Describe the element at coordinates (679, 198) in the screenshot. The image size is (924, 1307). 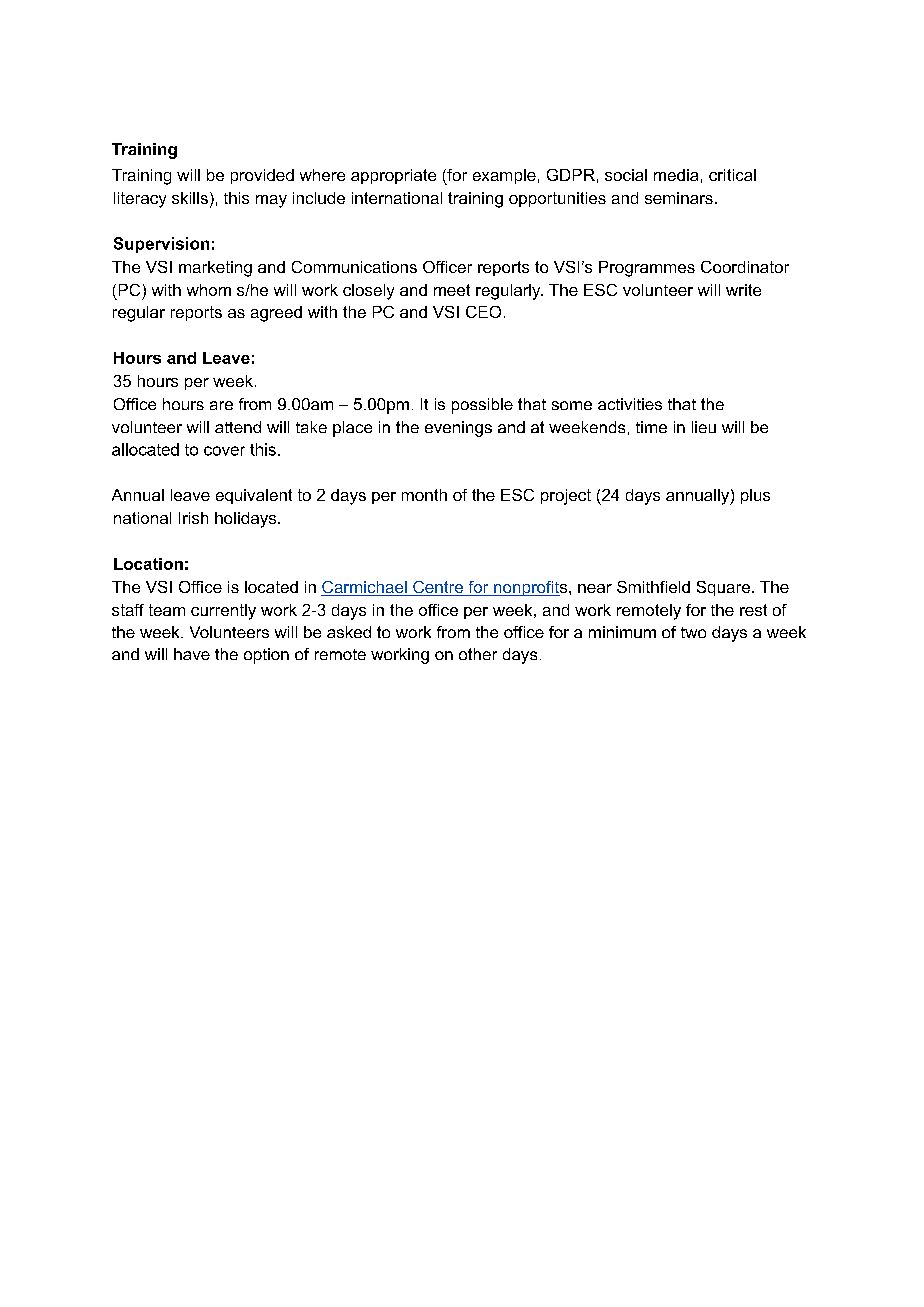
I see `seminars` at that location.
